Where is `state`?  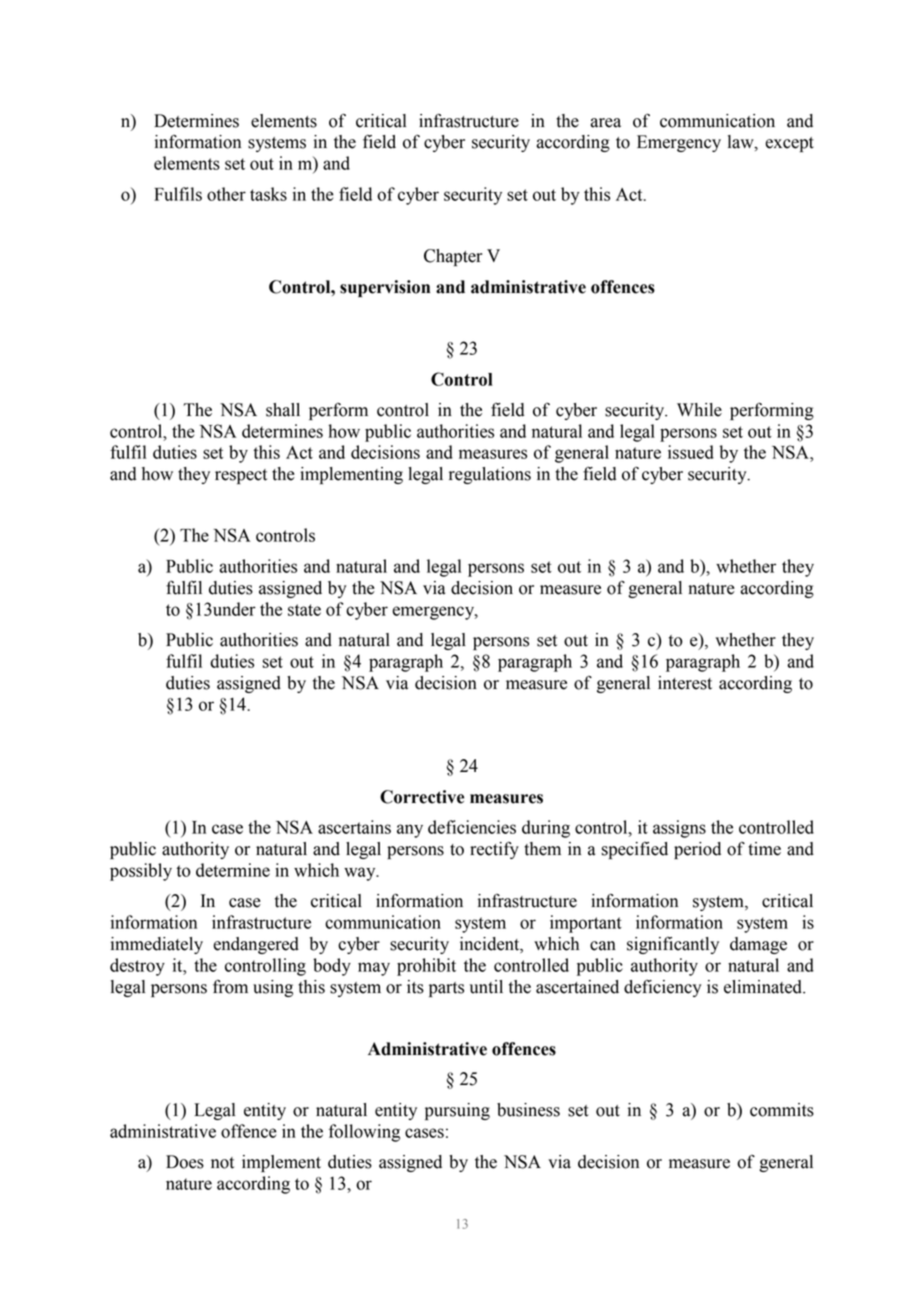
state is located at coordinates (304, 610).
